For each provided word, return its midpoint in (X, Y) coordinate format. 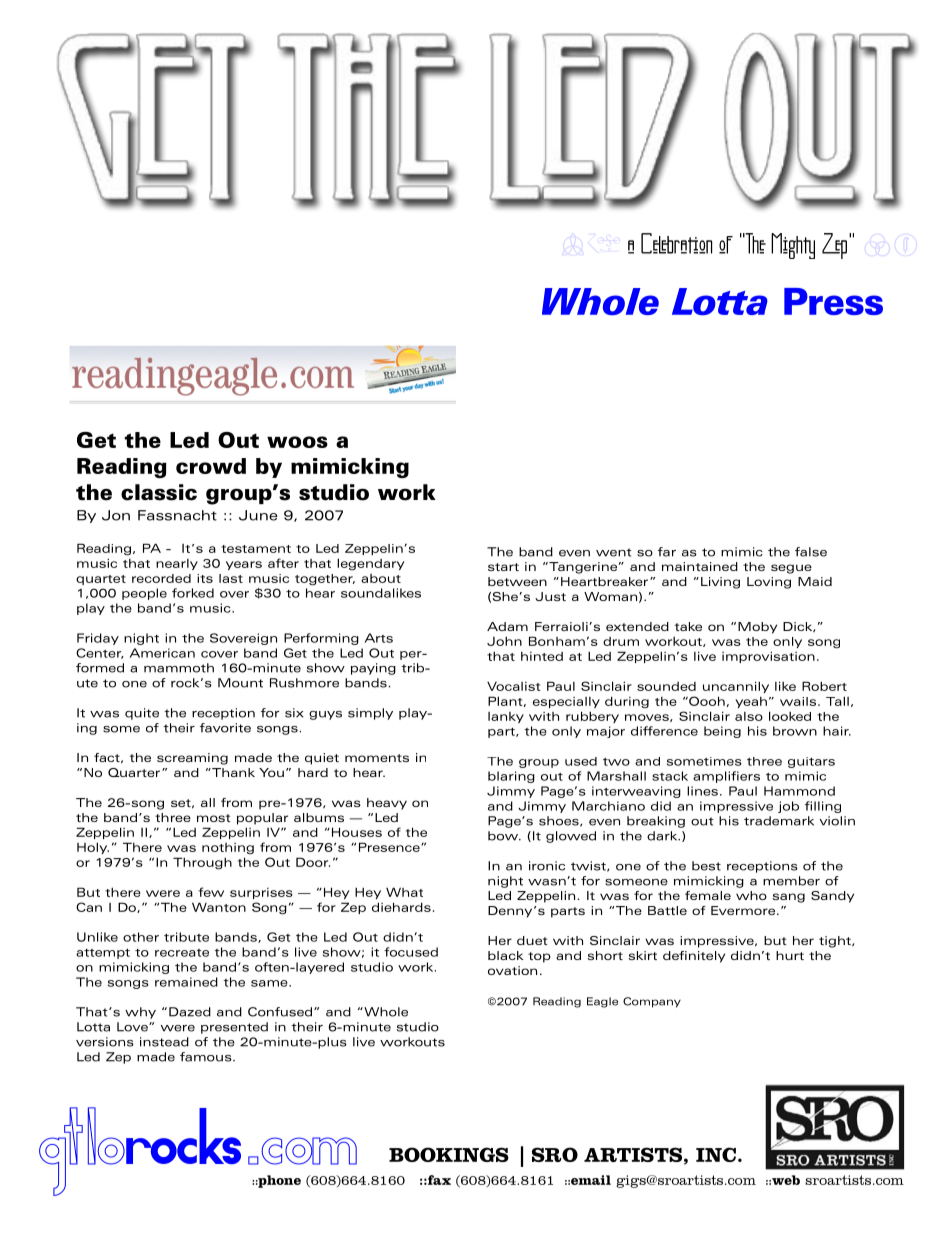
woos (297, 442)
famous (207, 1057)
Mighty (793, 246)
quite (142, 714)
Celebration (677, 243)
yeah (751, 702)
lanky (506, 717)
